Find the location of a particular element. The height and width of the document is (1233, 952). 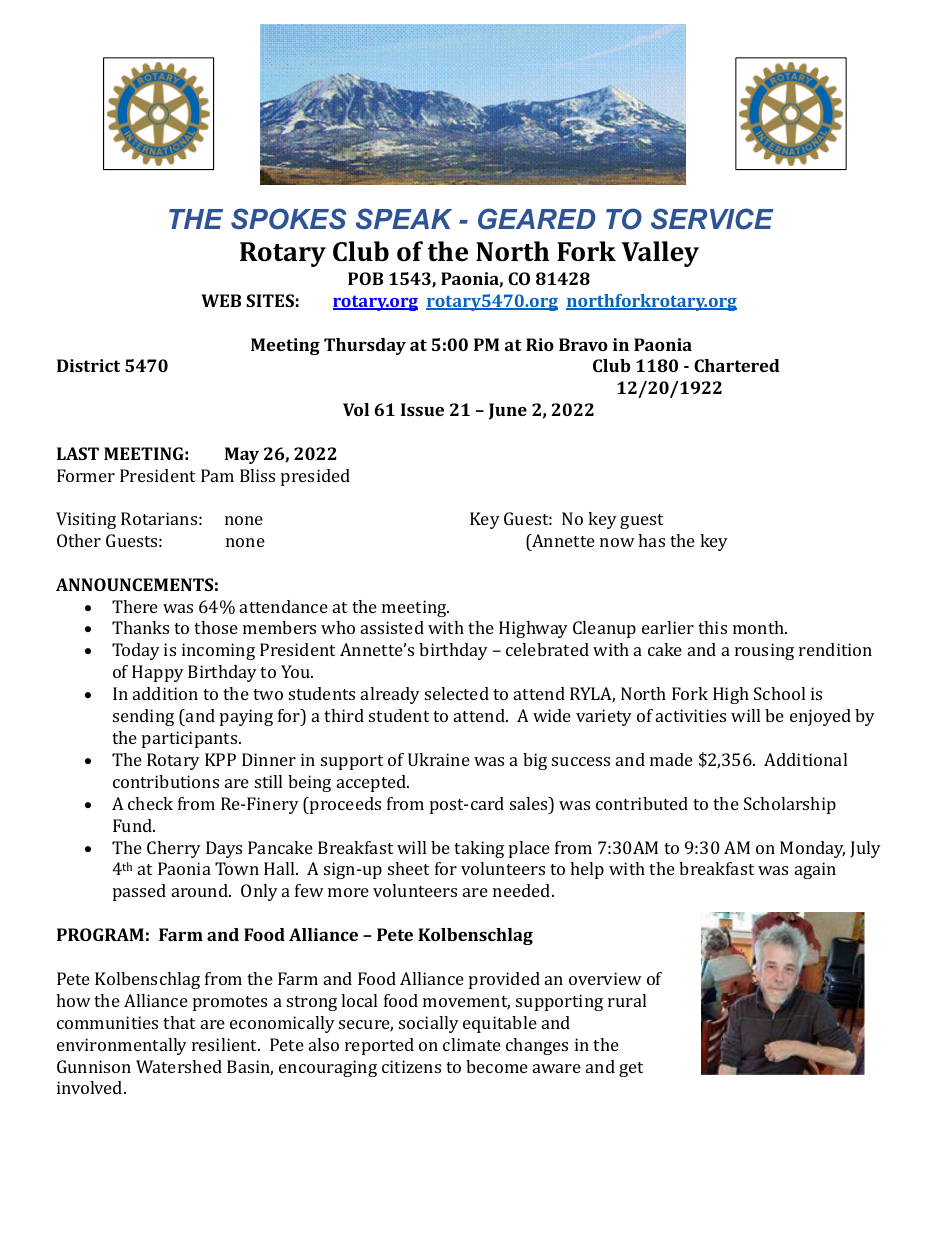

SERVICE is located at coordinates (712, 219).
